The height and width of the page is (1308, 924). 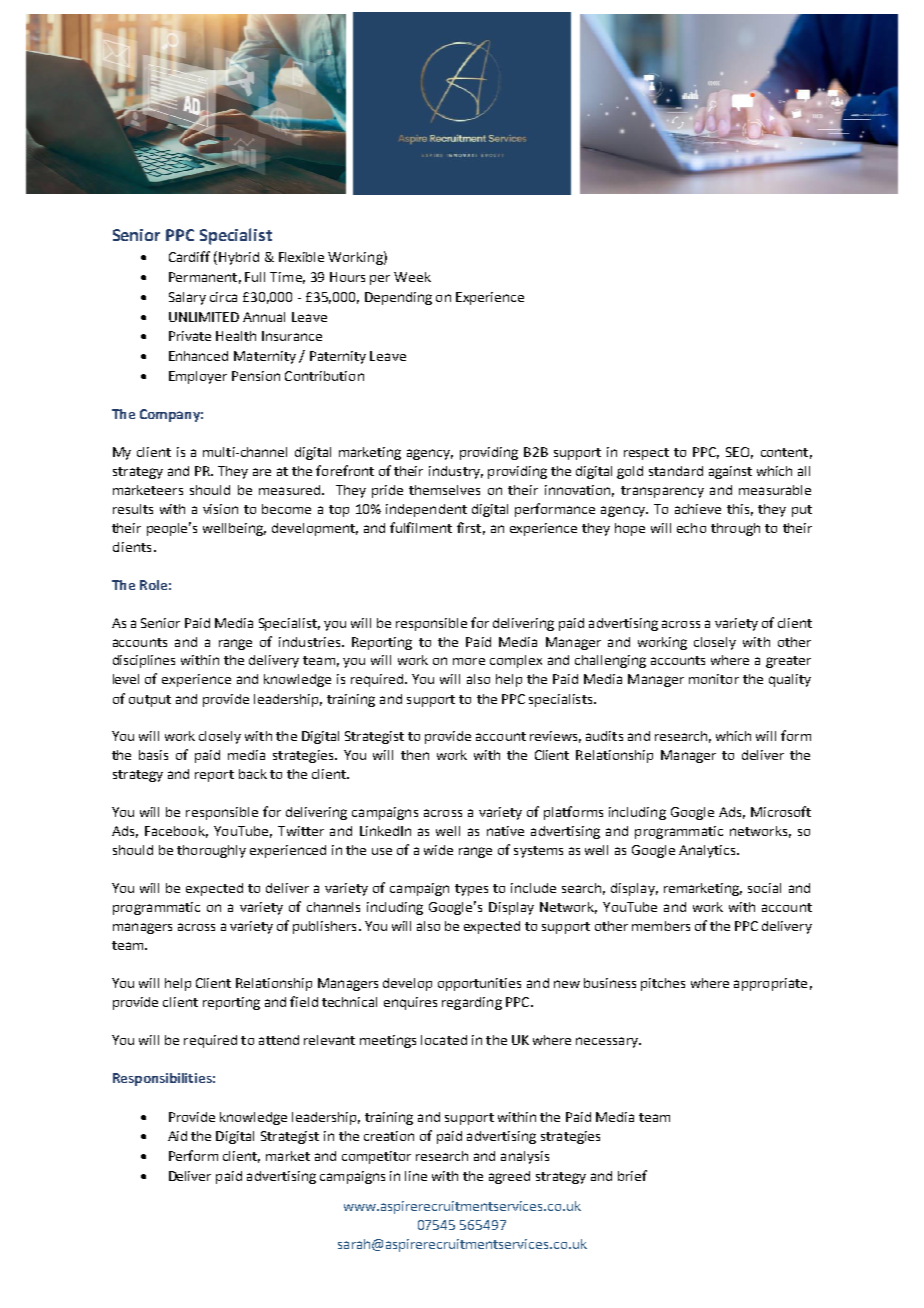 I want to click on Week, so click(x=412, y=277).
